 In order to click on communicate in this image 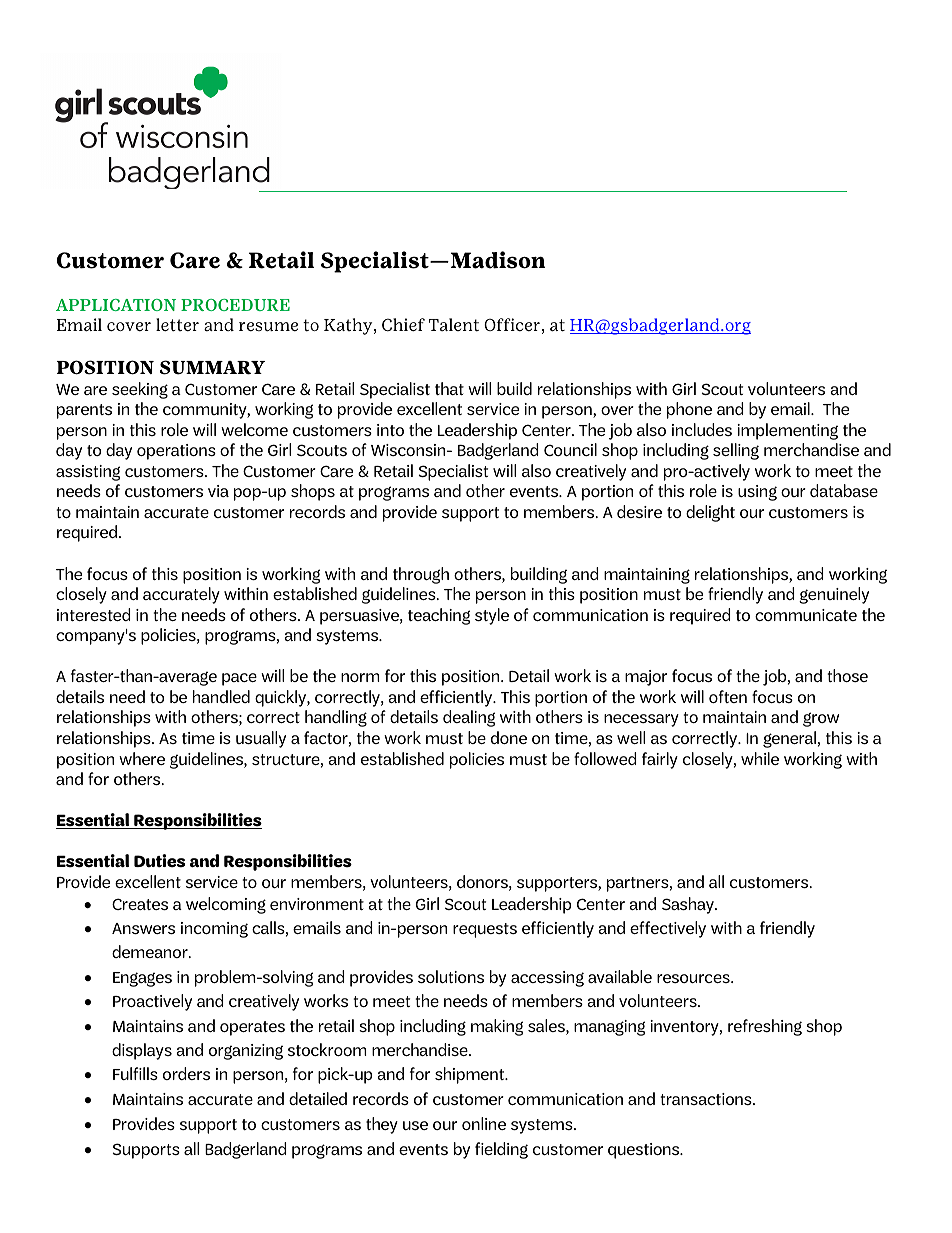, I will do `click(806, 615)`.
